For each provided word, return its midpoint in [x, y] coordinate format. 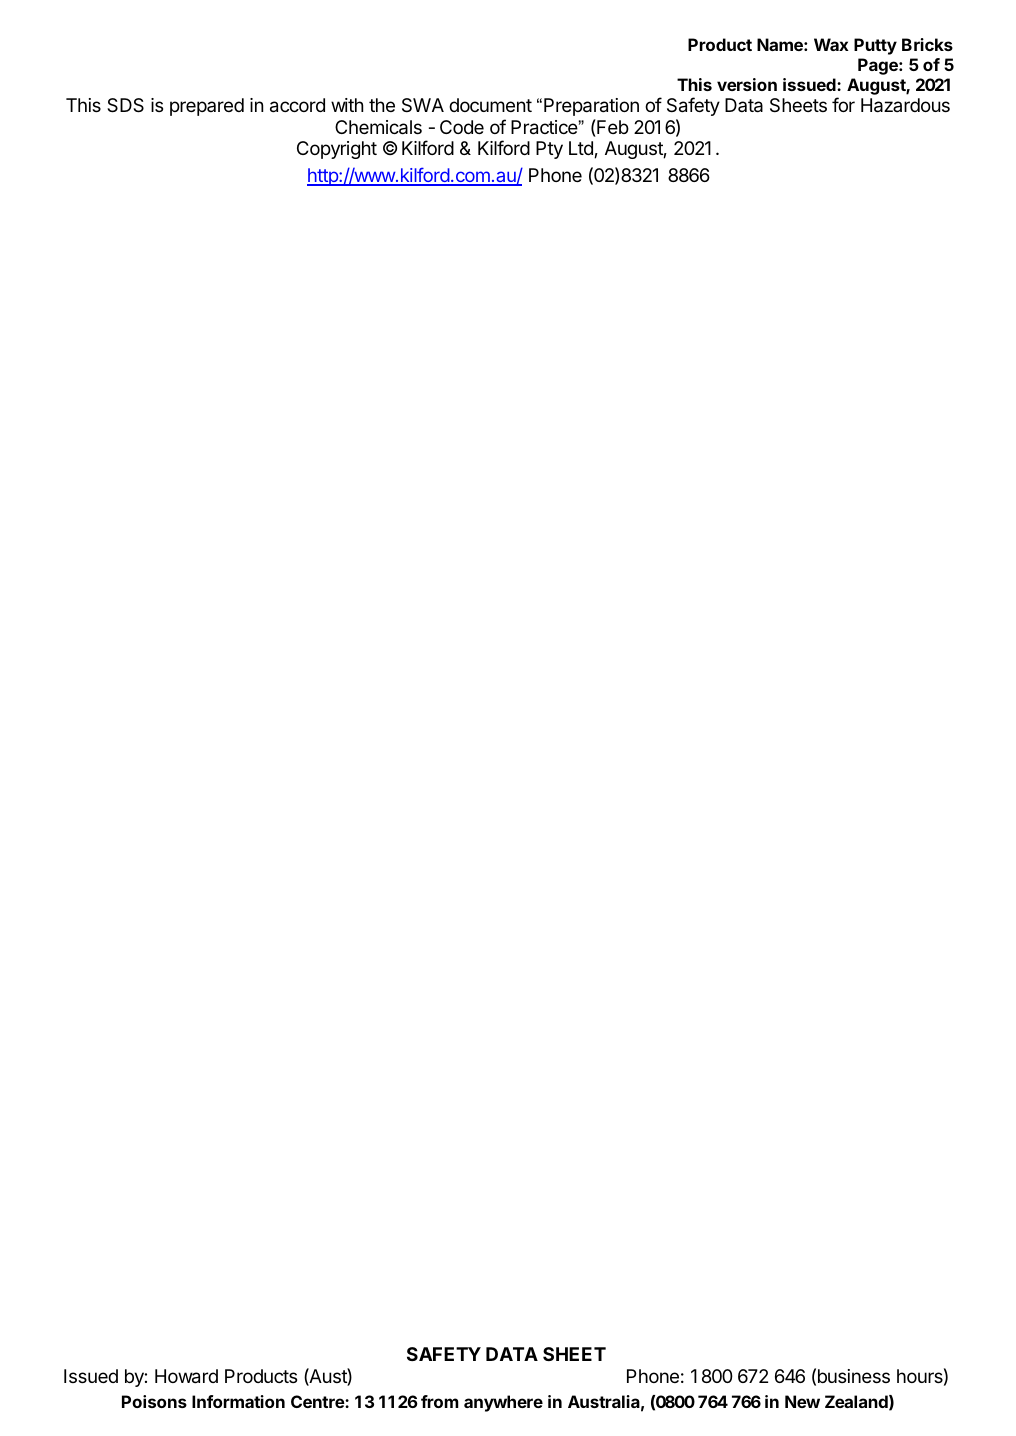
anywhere [503, 1403]
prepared [207, 107]
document [490, 105]
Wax [831, 44]
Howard [186, 1376]
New [802, 1401]
